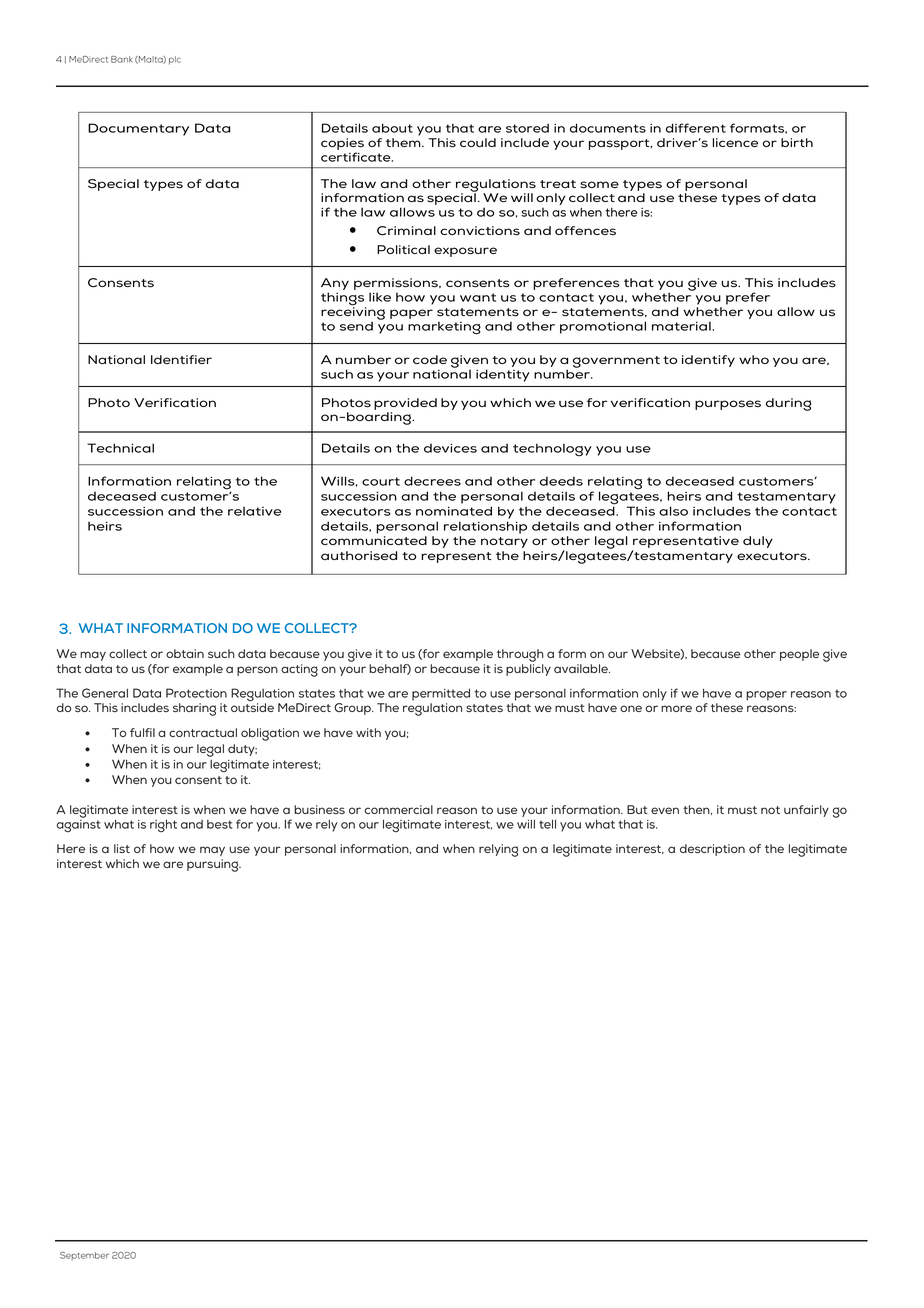 The height and width of the screenshot is (1308, 924). What do you see at coordinates (392, 128) in the screenshot?
I see `about` at bounding box center [392, 128].
